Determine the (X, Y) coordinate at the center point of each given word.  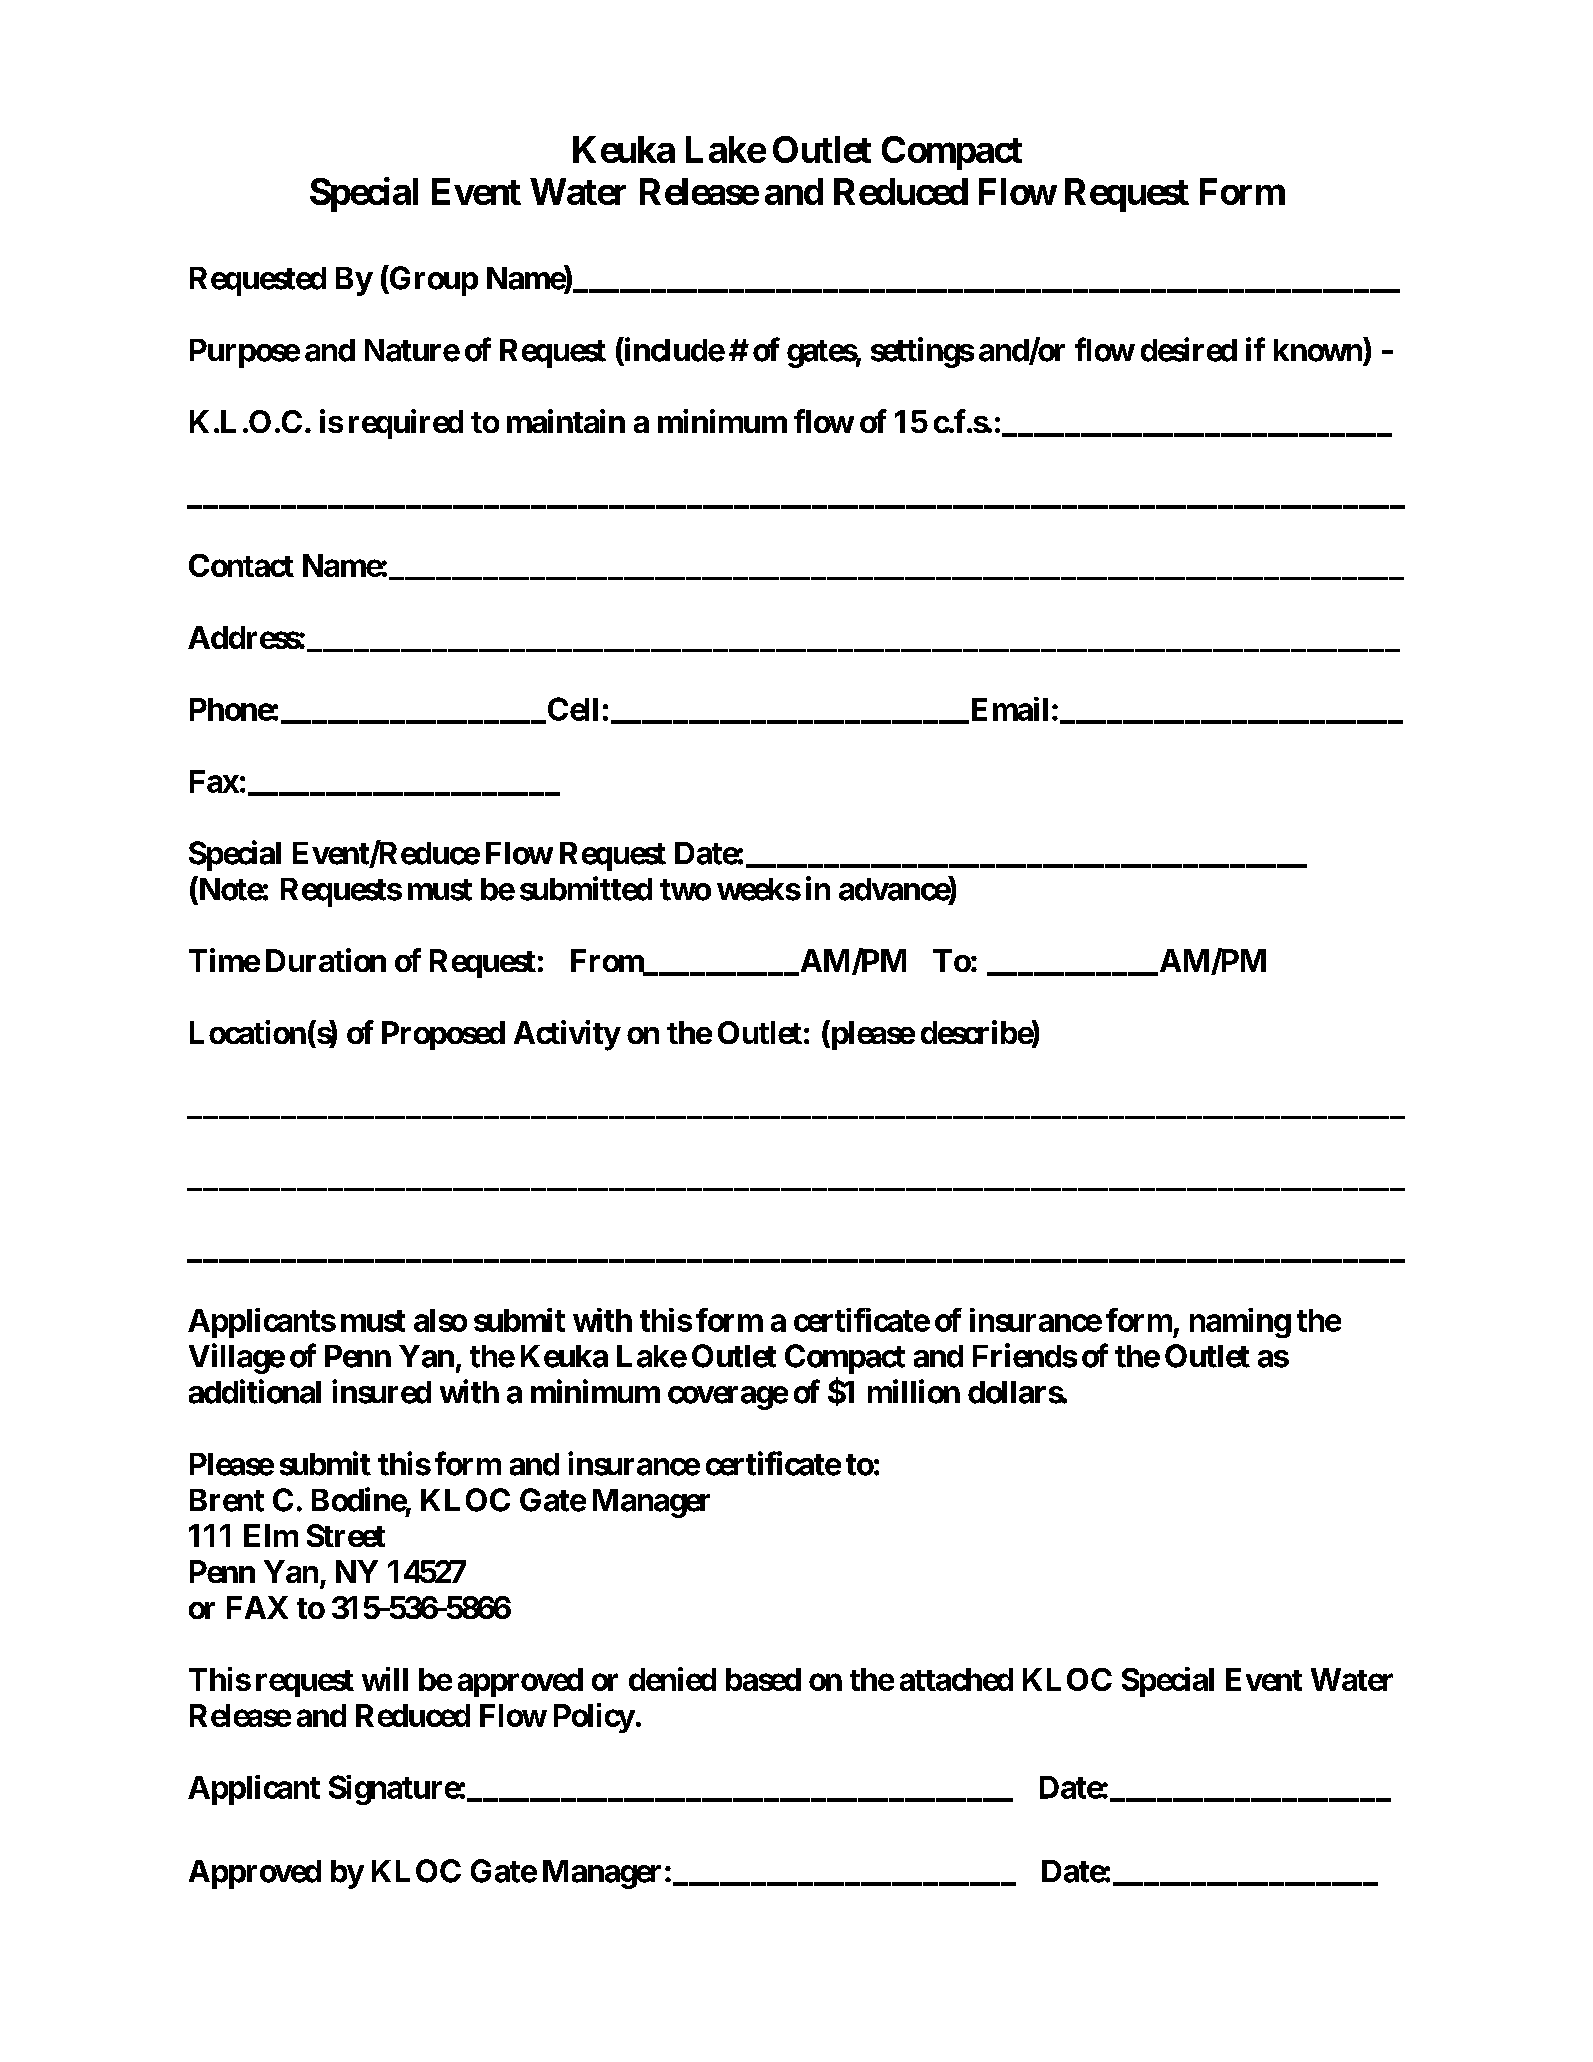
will (385, 1679)
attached (956, 1679)
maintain (566, 421)
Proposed (443, 1035)
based (763, 1679)
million (914, 1391)
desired (1189, 349)
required (406, 424)
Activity (567, 1035)
